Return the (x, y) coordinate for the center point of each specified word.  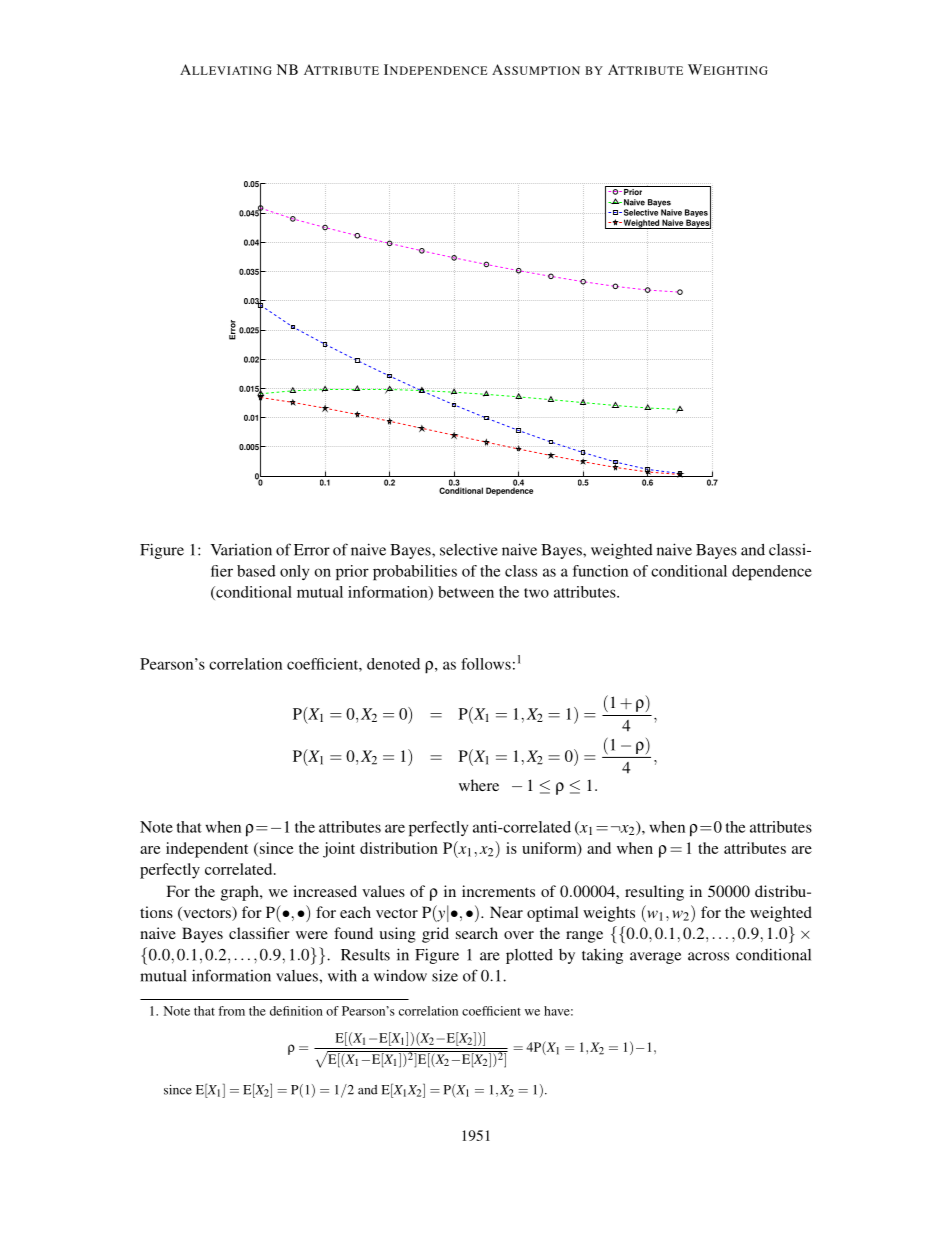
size (445, 975)
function (600, 571)
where (479, 785)
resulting (654, 893)
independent (207, 850)
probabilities (415, 572)
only (294, 572)
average (655, 958)
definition (296, 1011)
